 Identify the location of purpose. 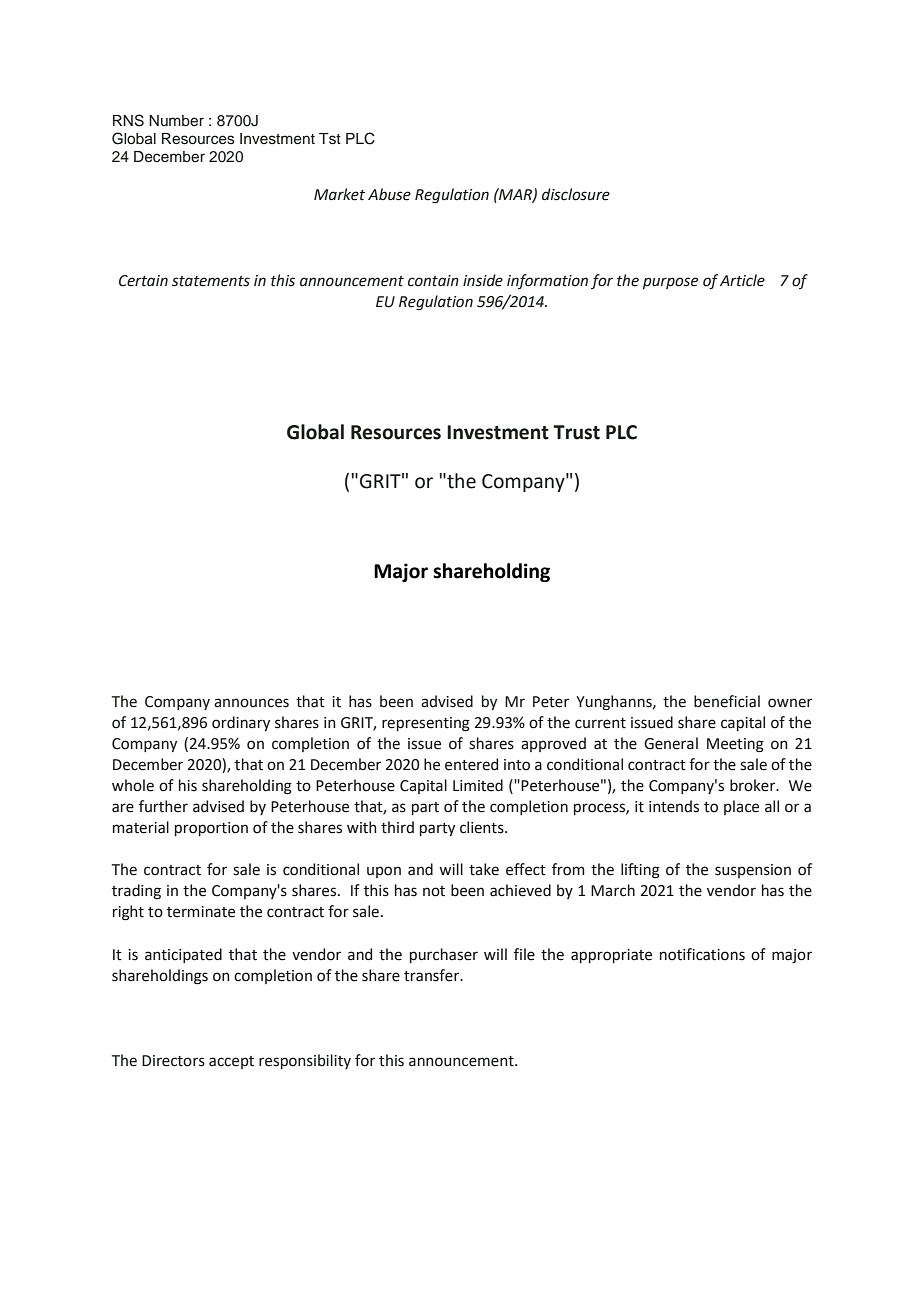
(670, 283).
